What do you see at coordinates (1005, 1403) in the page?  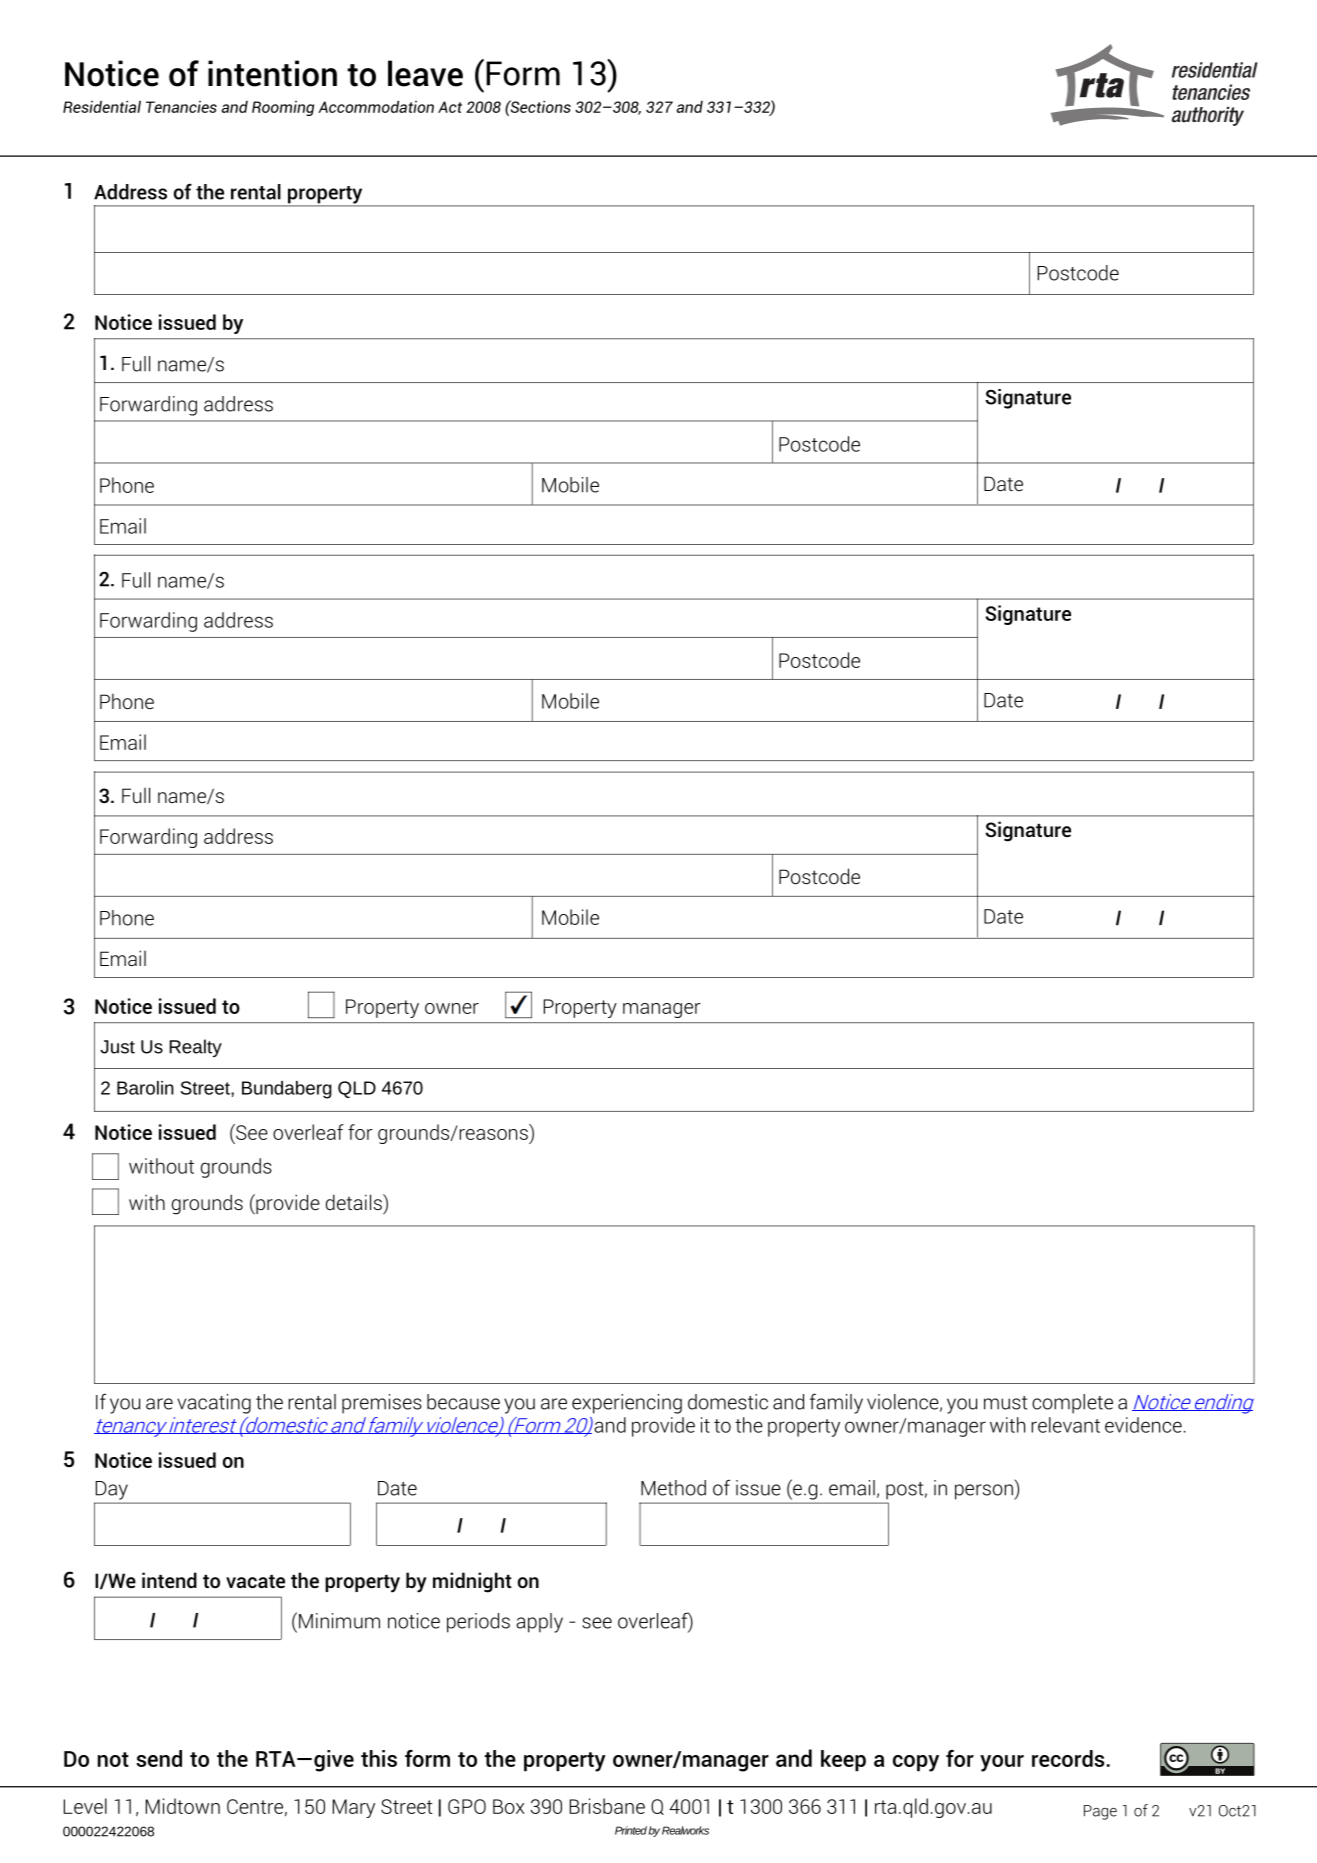 I see `must` at bounding box center [1005, 1403].
